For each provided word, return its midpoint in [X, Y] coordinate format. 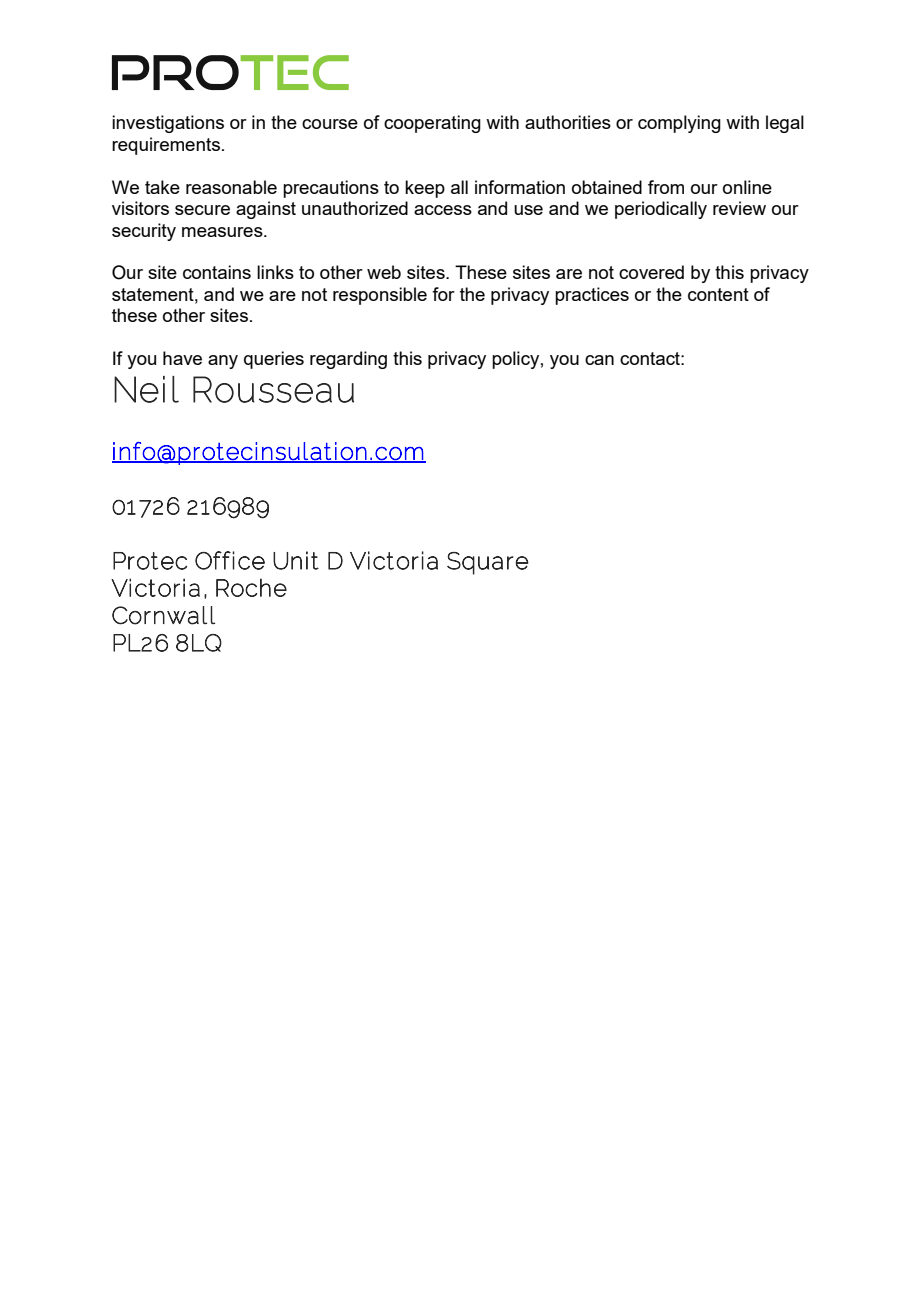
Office [230, 560]
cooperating [432, 124]
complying [679, 124]
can [599, 360]
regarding [348, 360]
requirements [166, 146]
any [223, 362]
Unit [296, 560]
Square [488, 563]
